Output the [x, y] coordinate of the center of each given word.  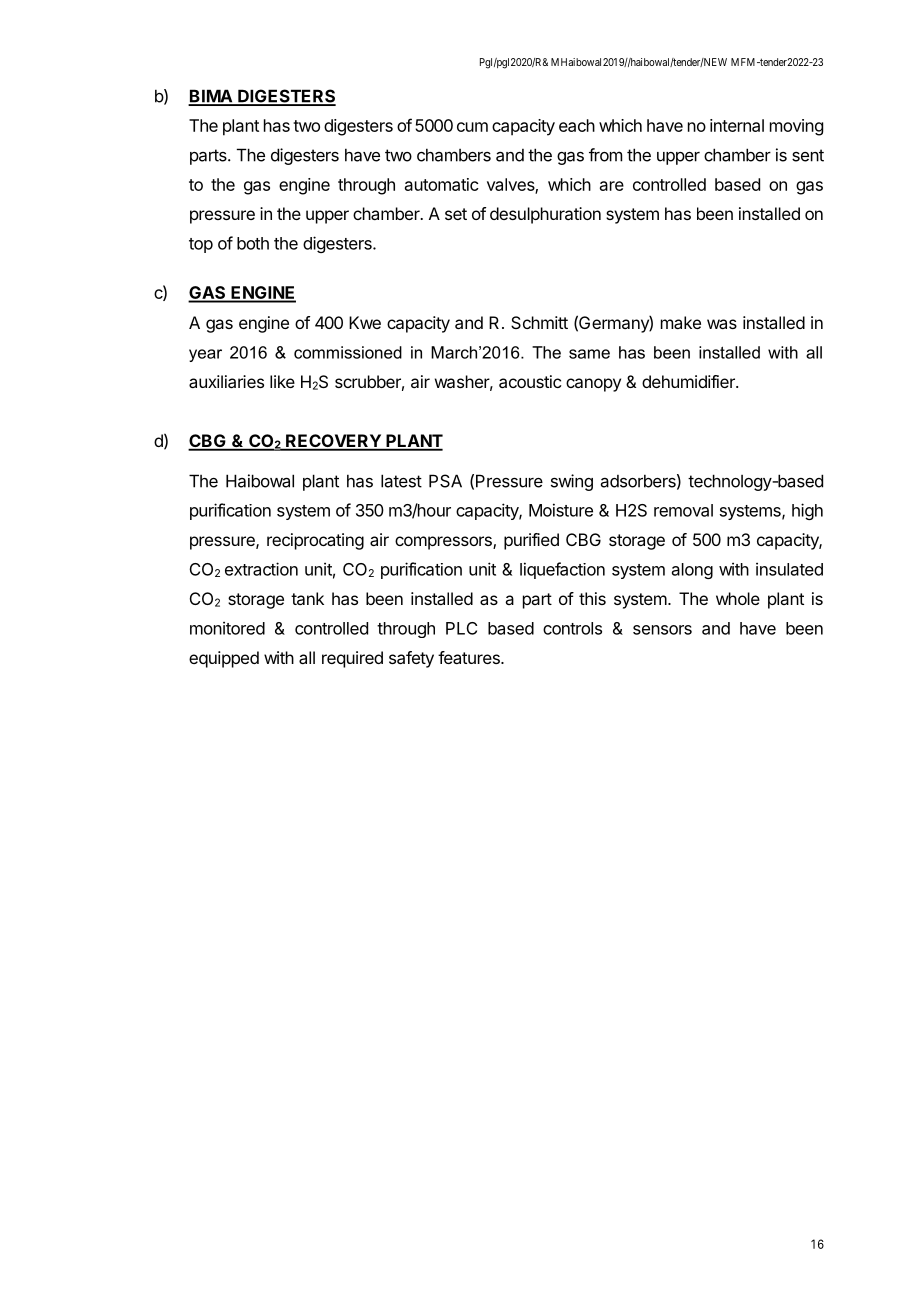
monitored [227, 628]
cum [472, 127]
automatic [442, 184]
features [470, 657]
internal [737, 125]
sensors [662, 630]
